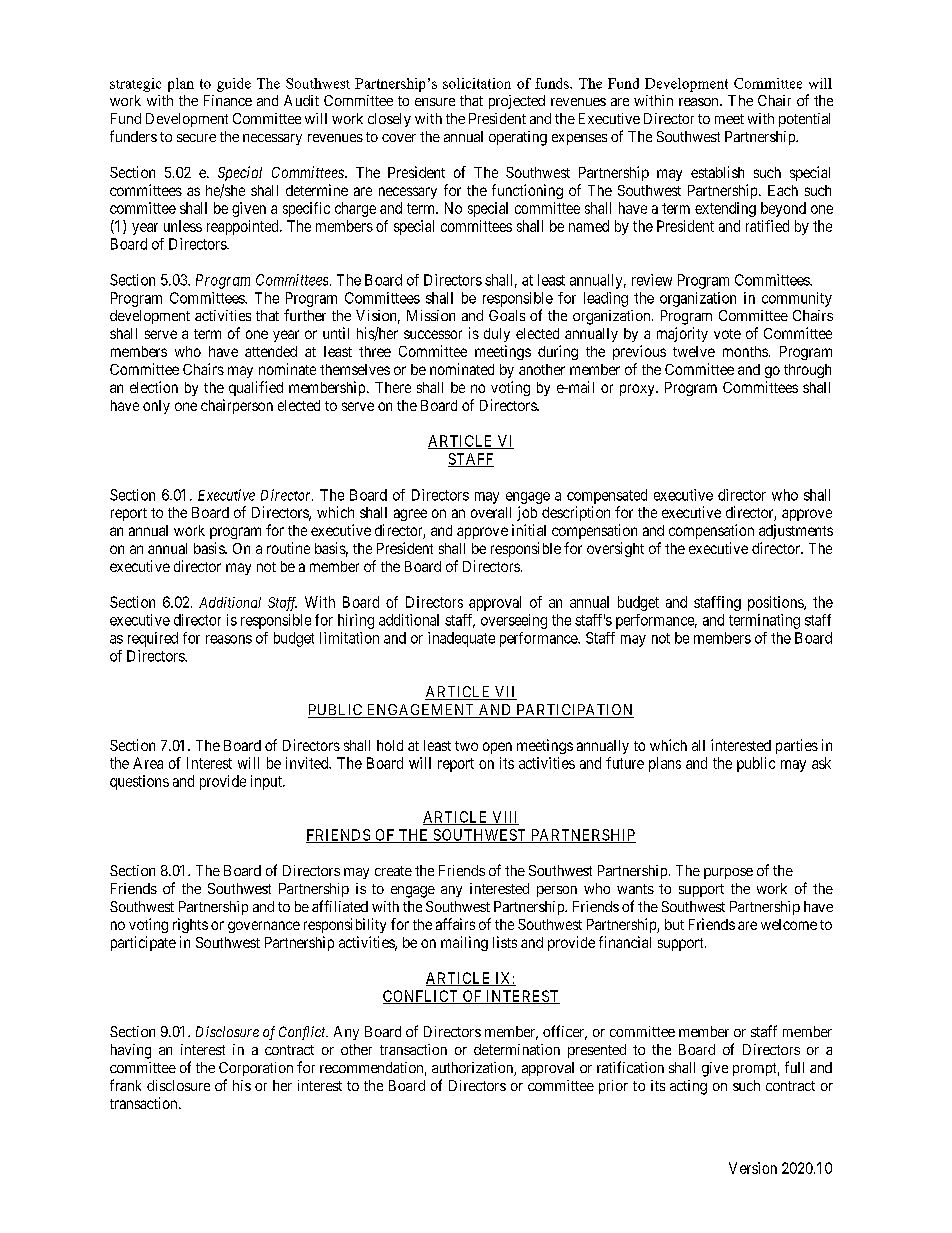 The image size is (952, 1233). What do you see at coordinates (797, 746) in the screenshot?
I see `parties` at bounding box center [797, 746].
